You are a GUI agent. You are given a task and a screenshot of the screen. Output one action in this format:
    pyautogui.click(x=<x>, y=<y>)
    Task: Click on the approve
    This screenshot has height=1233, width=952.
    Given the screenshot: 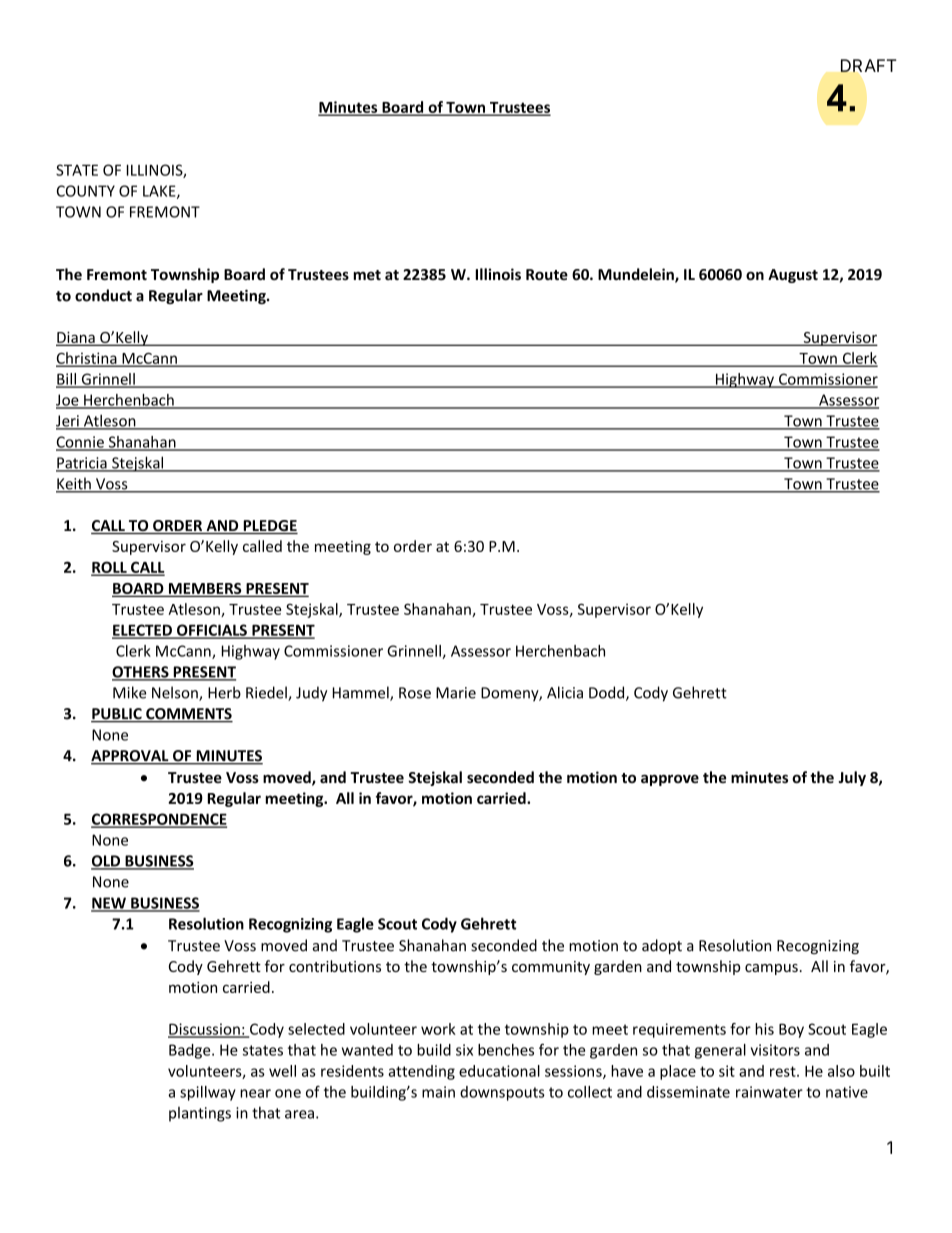 What is the action you would take?
    pyautogui.click(x=670, y=780)
